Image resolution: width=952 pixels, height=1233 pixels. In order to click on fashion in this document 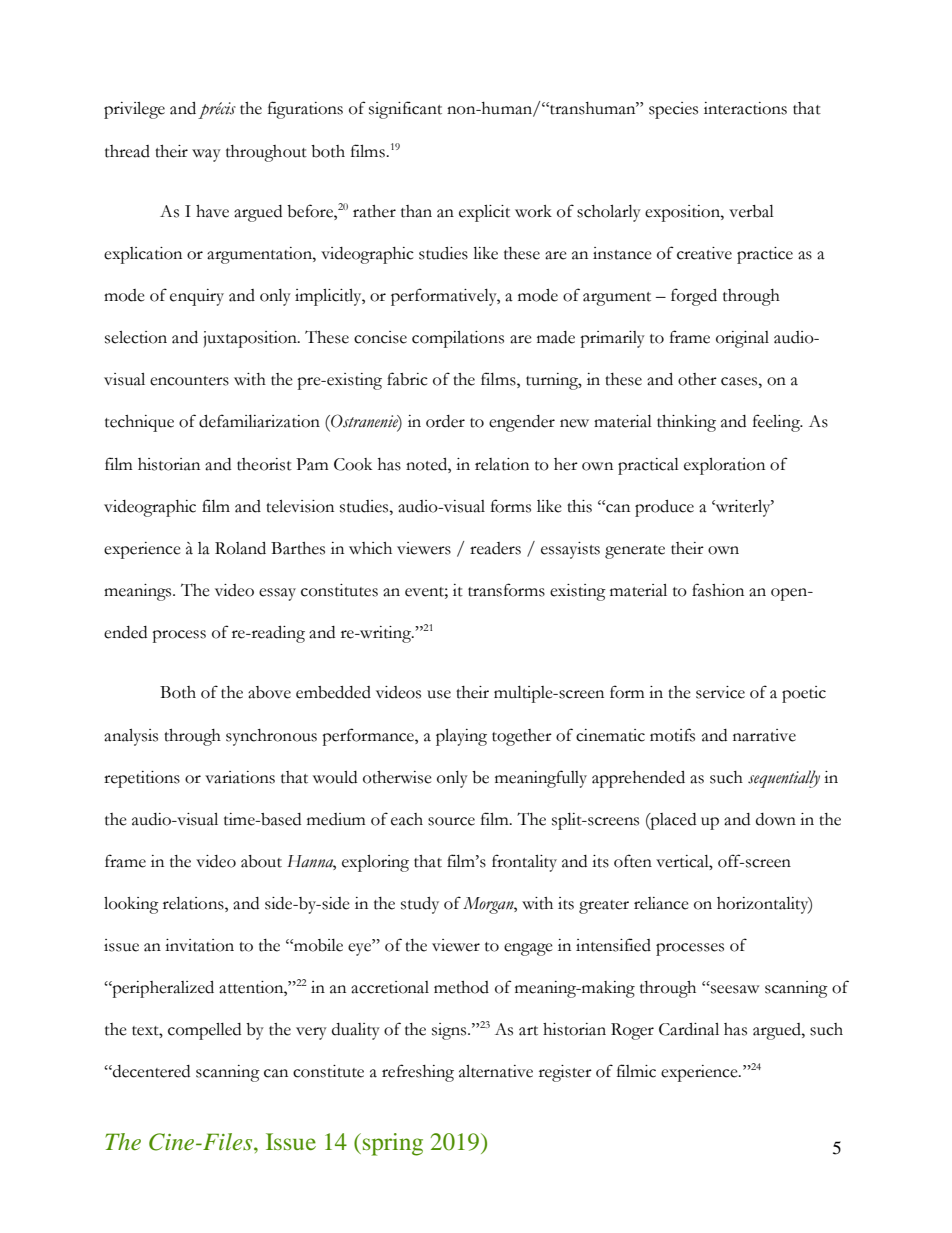, I will do `click(718, 590)`.
